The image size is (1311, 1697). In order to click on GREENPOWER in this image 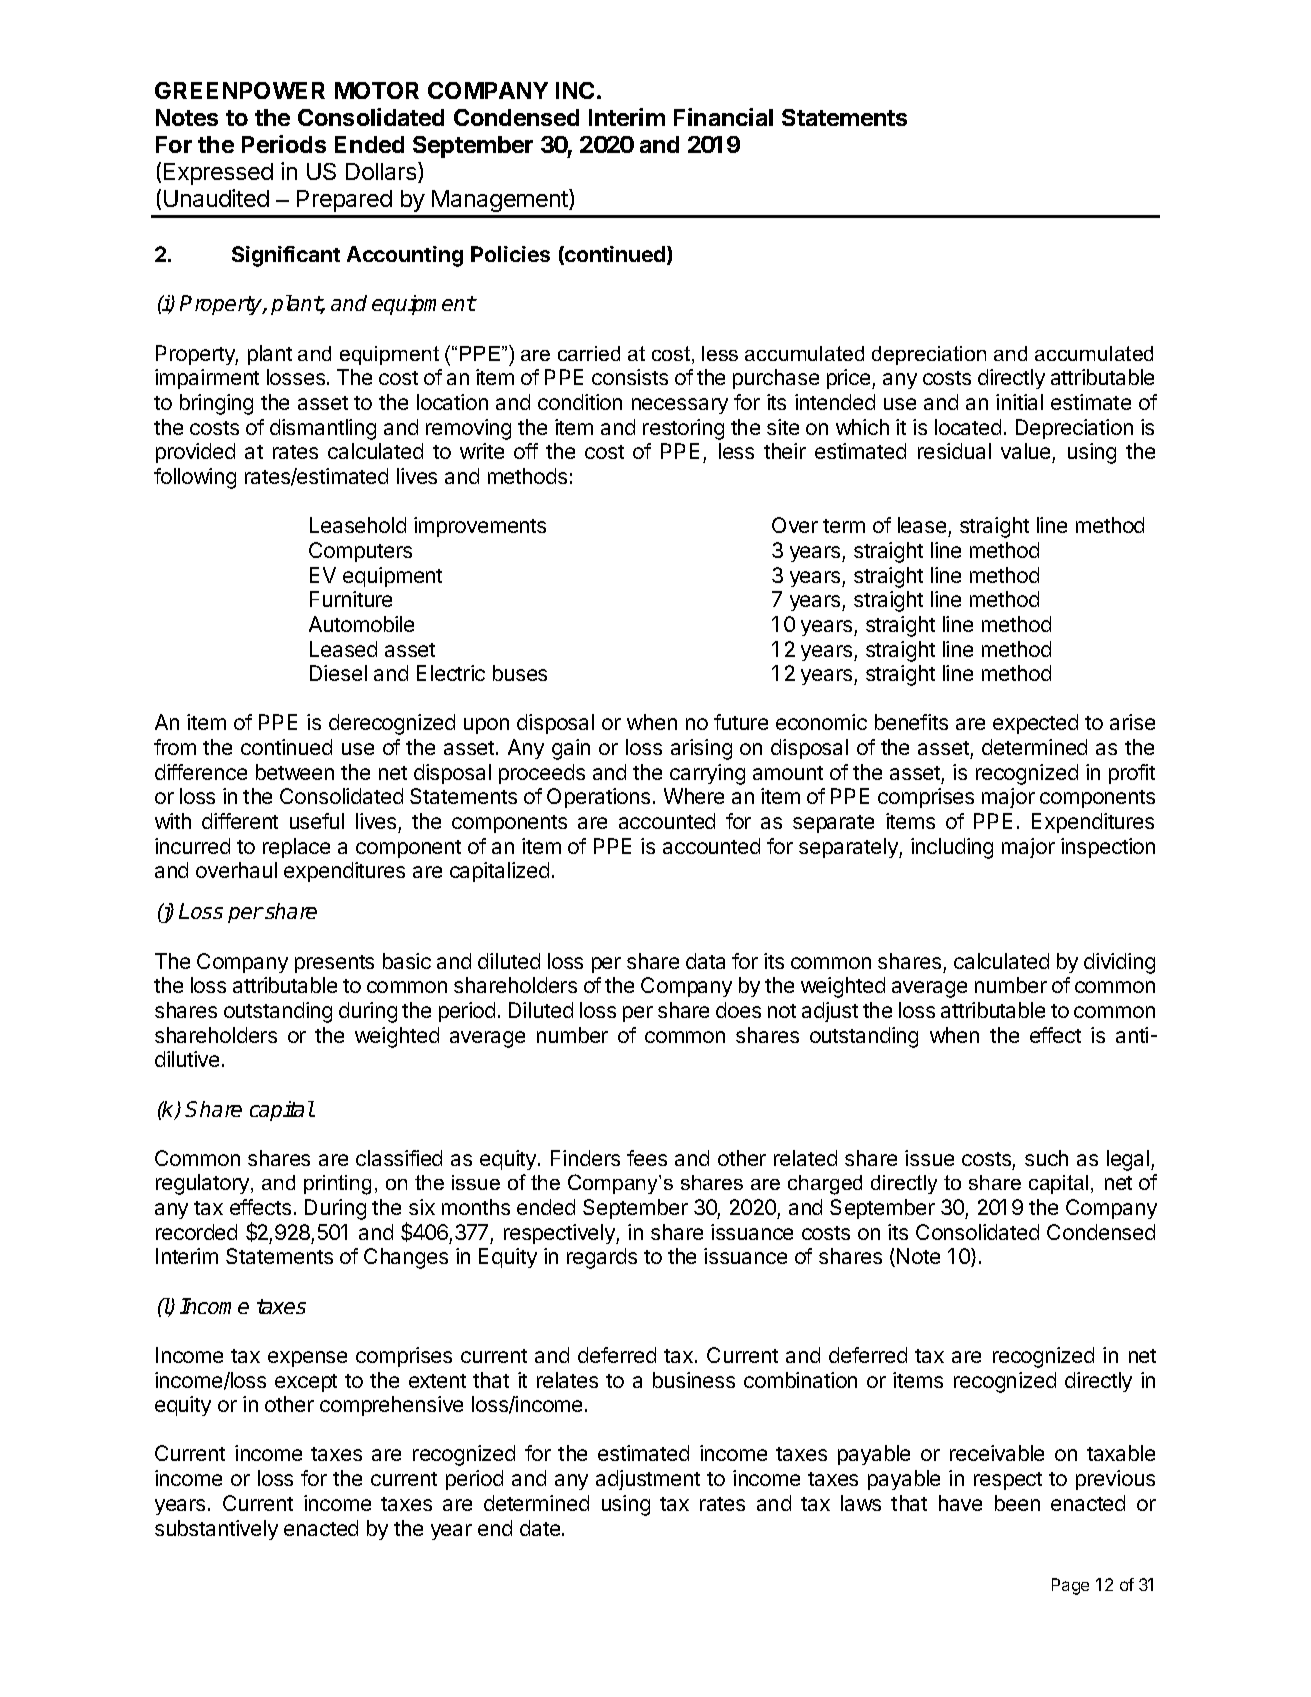, I will do `click(240, 90)`.
